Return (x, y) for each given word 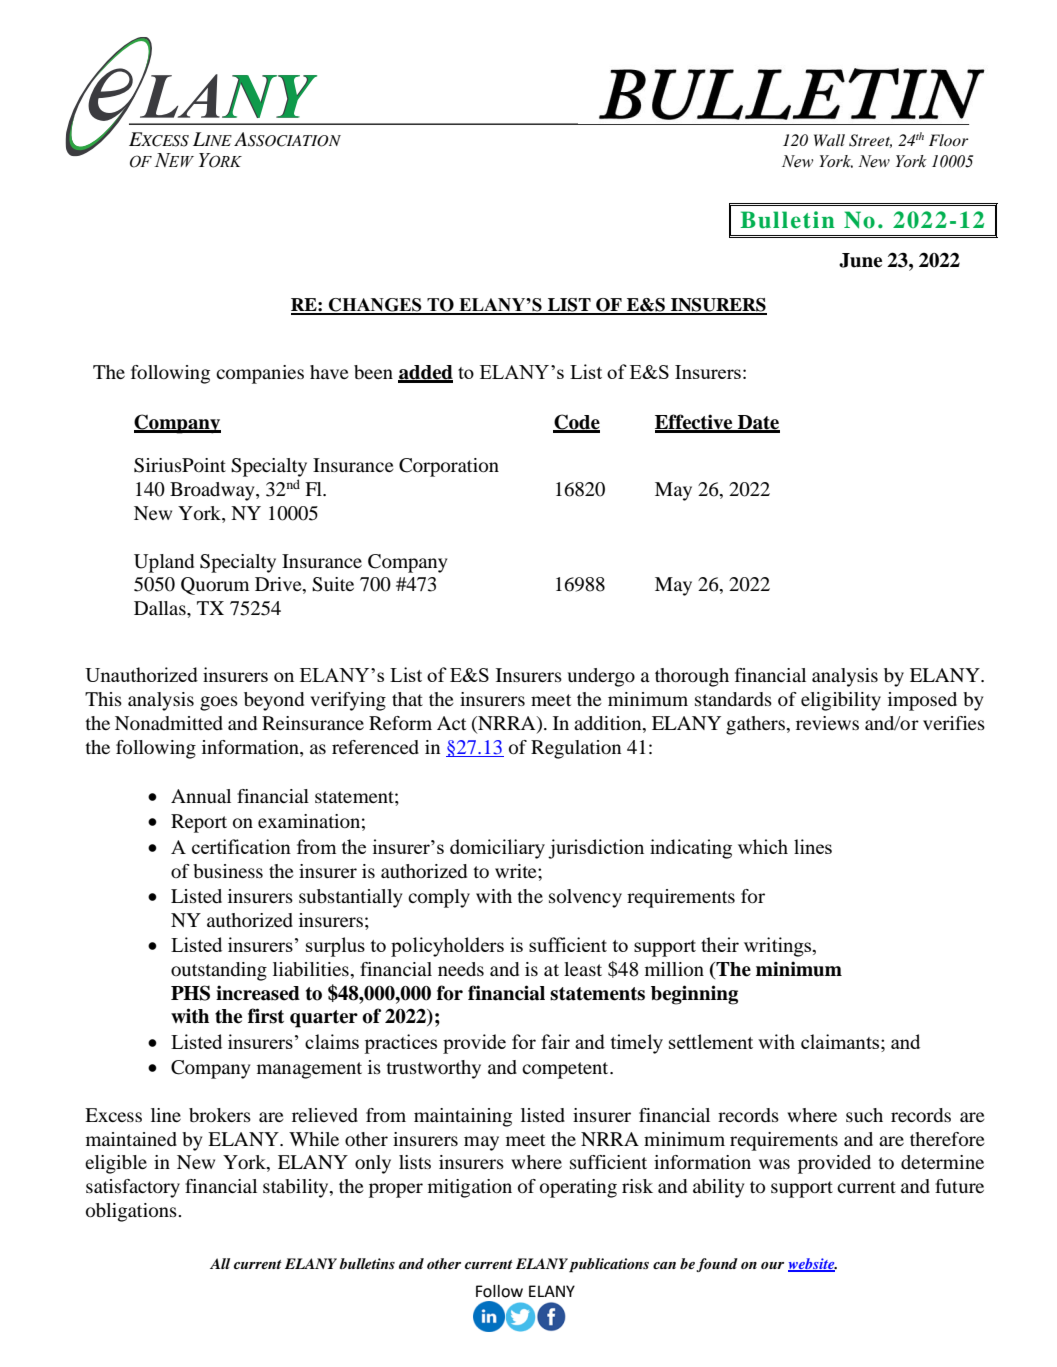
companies (260, 374)
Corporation (449, 467)
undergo (601, 677)
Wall (829, 140)
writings (779, 947)
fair (555, 1041)
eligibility (841, 701)
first (266, 1016)
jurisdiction (596, 849)
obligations (132, 1212)
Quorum (215, 586)
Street (870, 141)
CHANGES (375, 306)
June (860, 260)
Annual (201, 796)
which (763, 846)
